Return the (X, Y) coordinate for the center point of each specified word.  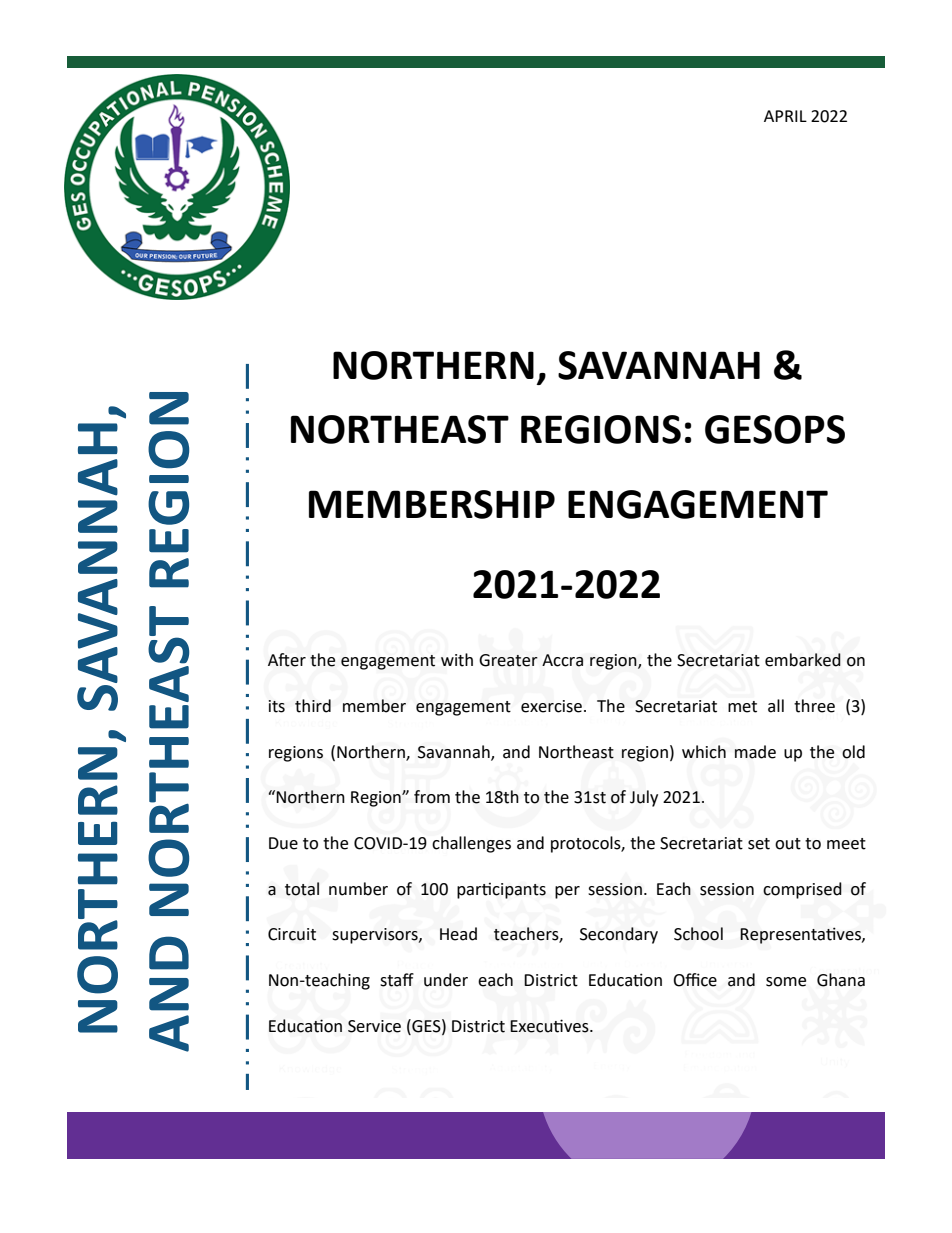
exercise (551, 706)
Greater (508, 660)
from (432, 797)
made (755, 752)
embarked (803, 660)
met (742, 707)
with (457, 660)
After (287, 660)
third (313, 706)
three (814, 706)
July (644, 798)
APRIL (785, 116)
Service (374, 1026)
